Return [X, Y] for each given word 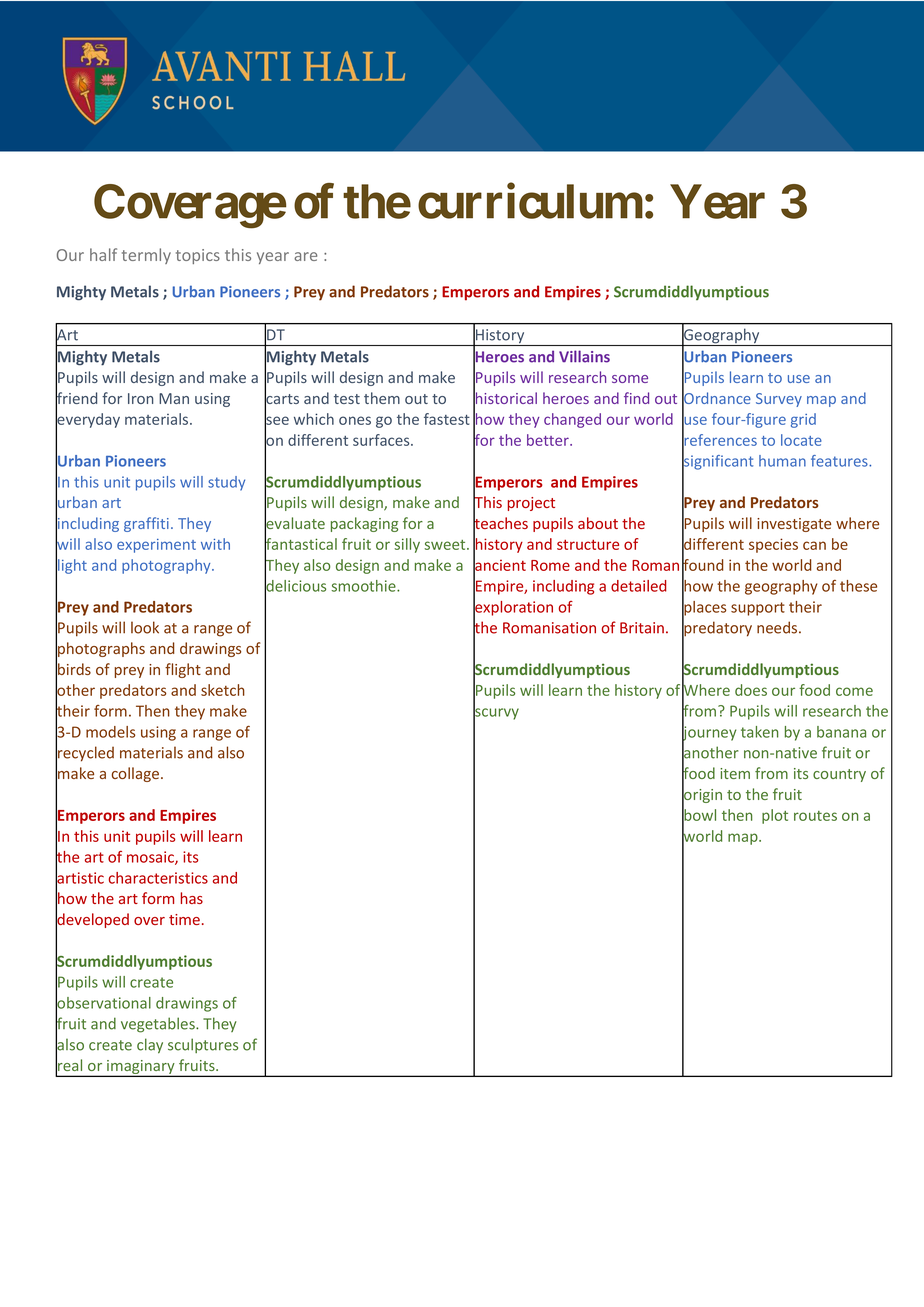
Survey [779, 400]
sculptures [203, 1045]
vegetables [159, 1025]
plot [775, 816]
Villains [584, 356]
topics [198, 256]
